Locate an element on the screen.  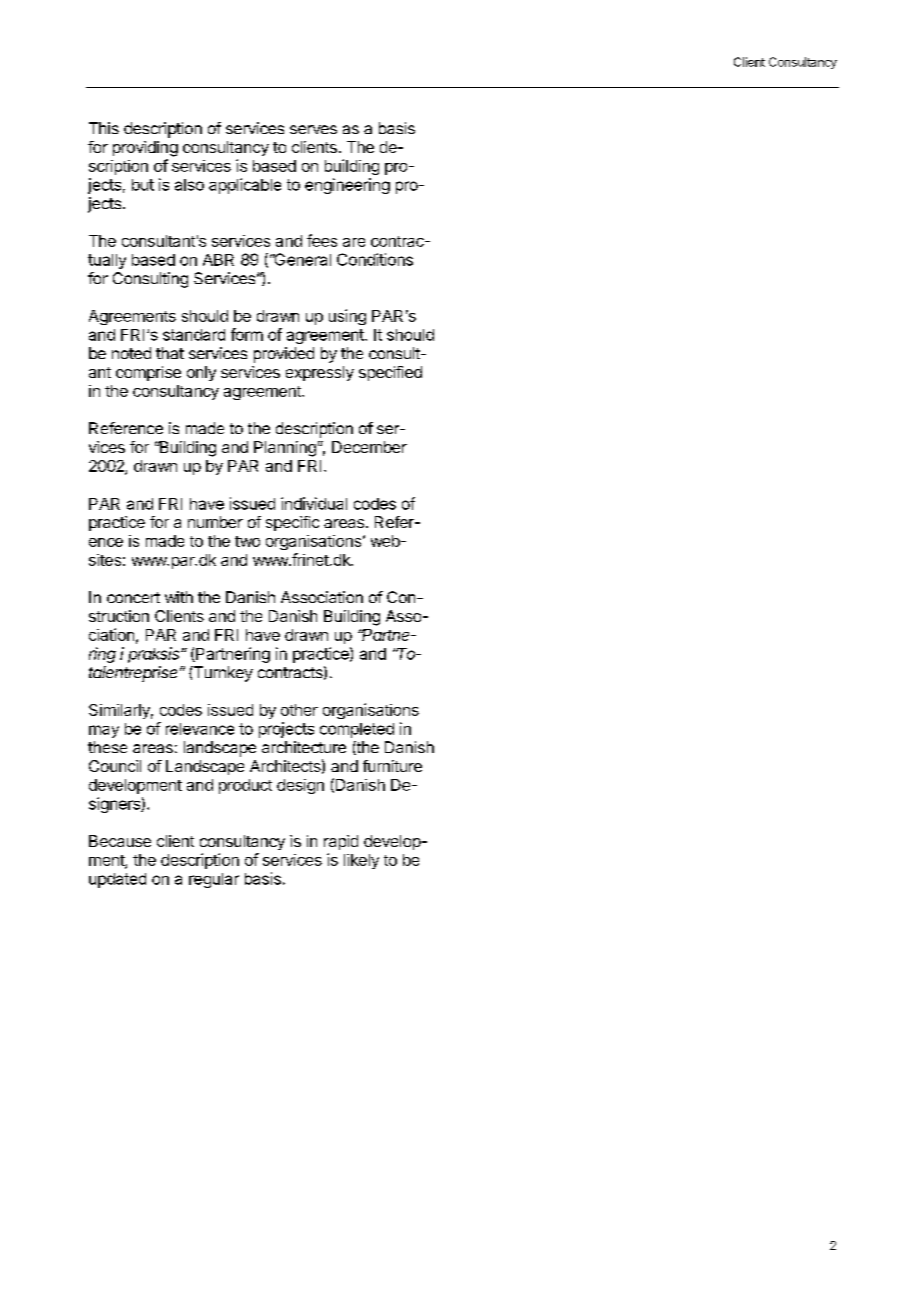
completed is located at coordinates (357, 730).
